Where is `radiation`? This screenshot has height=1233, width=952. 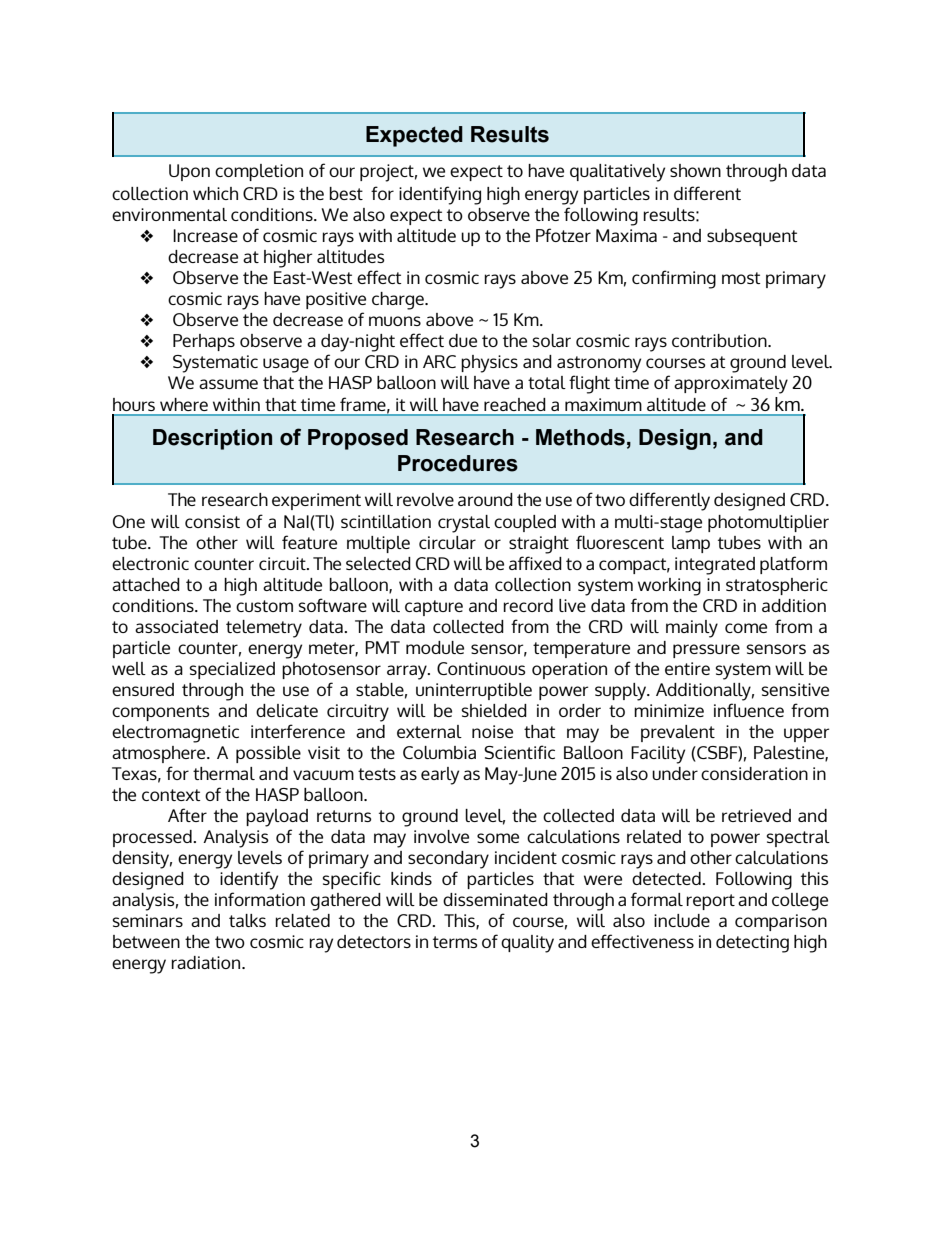
radiation is located at coordinates (207, 962).
